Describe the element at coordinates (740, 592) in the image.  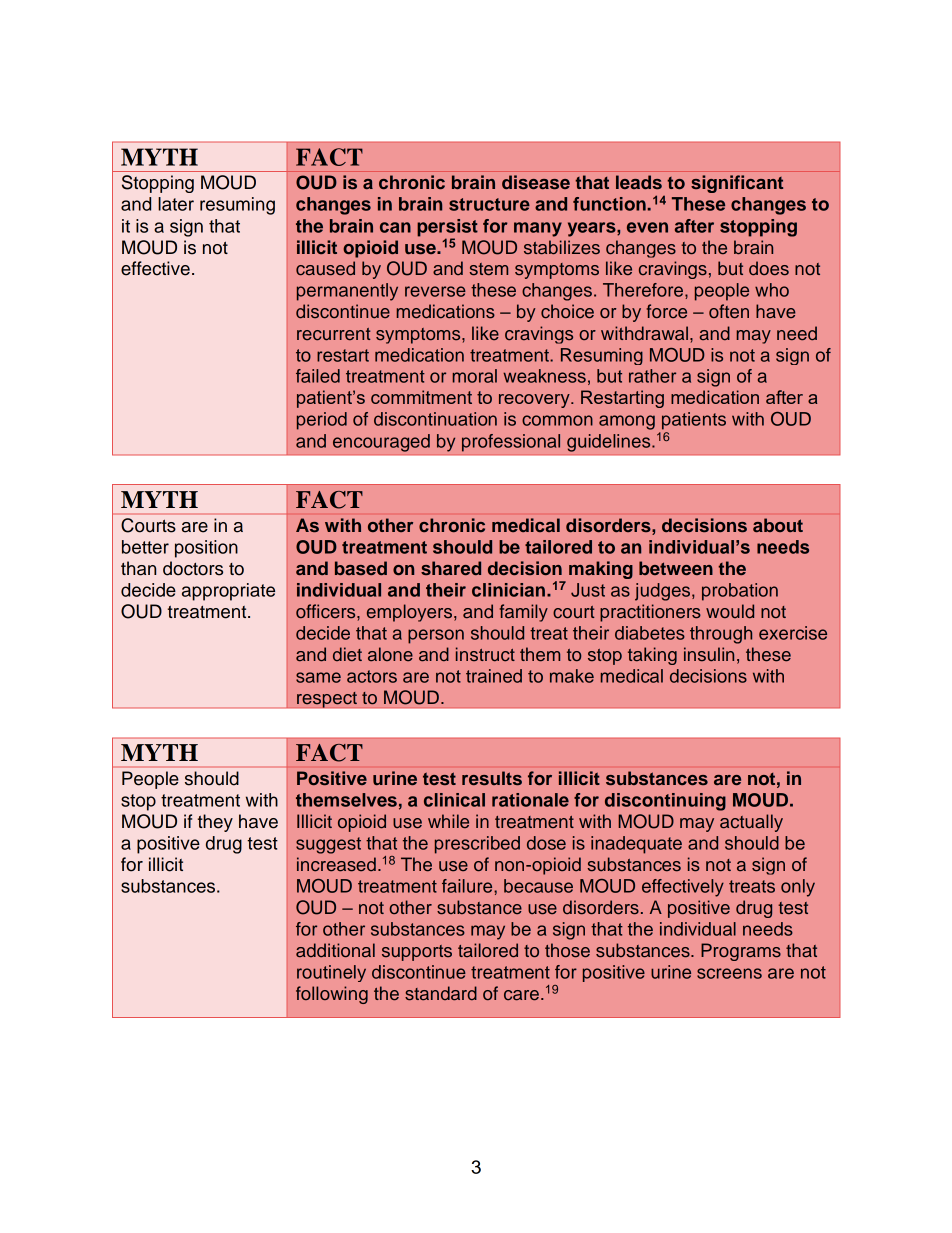
I see `probation` at that location.
